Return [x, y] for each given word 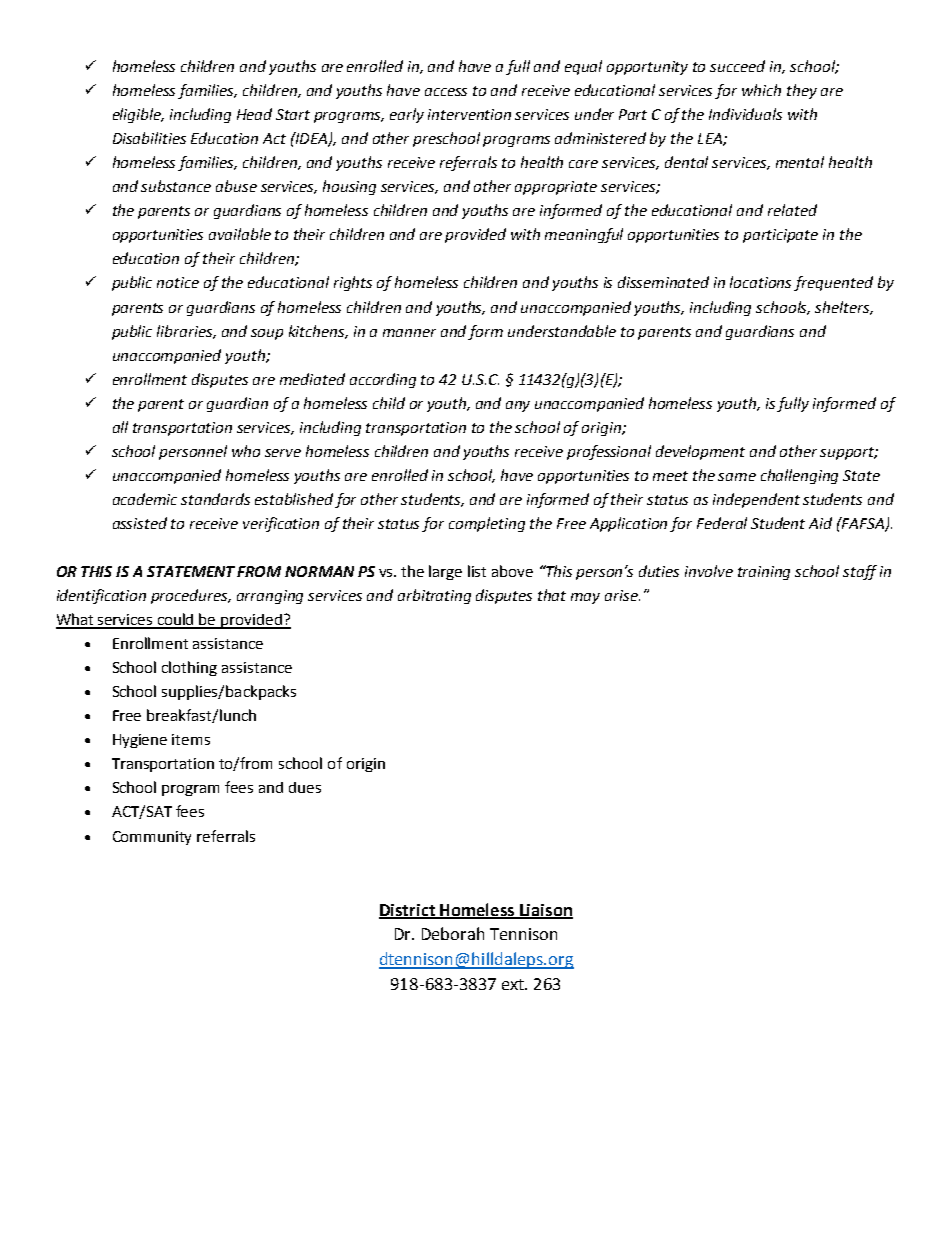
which [761, 90]
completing [487, 524]
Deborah [453, 933]
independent [756, 500]
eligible [138, 115]
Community [152, 838]
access [446, 92]
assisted [140, 523]
